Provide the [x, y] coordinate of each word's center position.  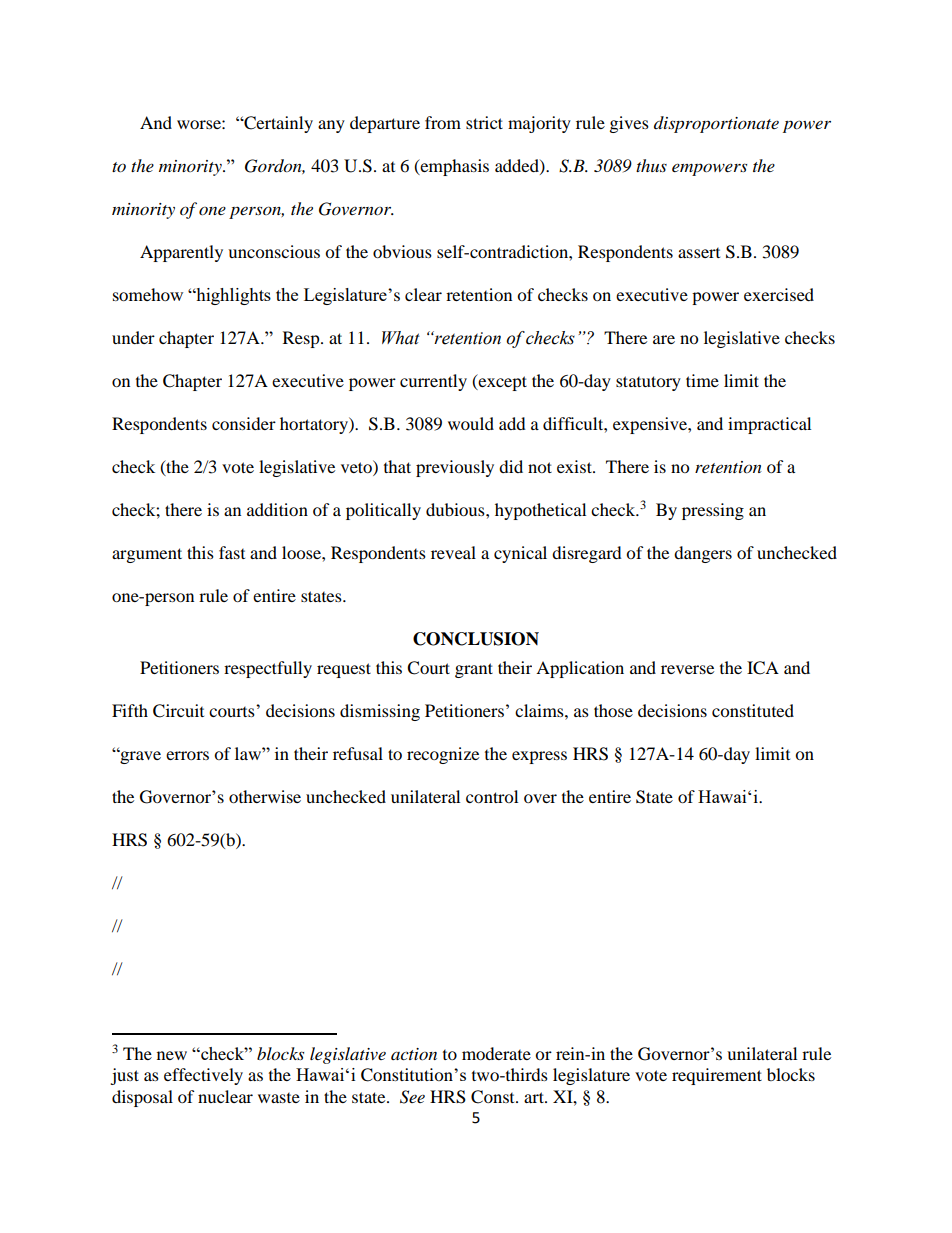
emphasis [454, 167]
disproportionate [716, 124]
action [414, 1054]
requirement [717, 1076]
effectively [203, 1076]
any [331, 126]
